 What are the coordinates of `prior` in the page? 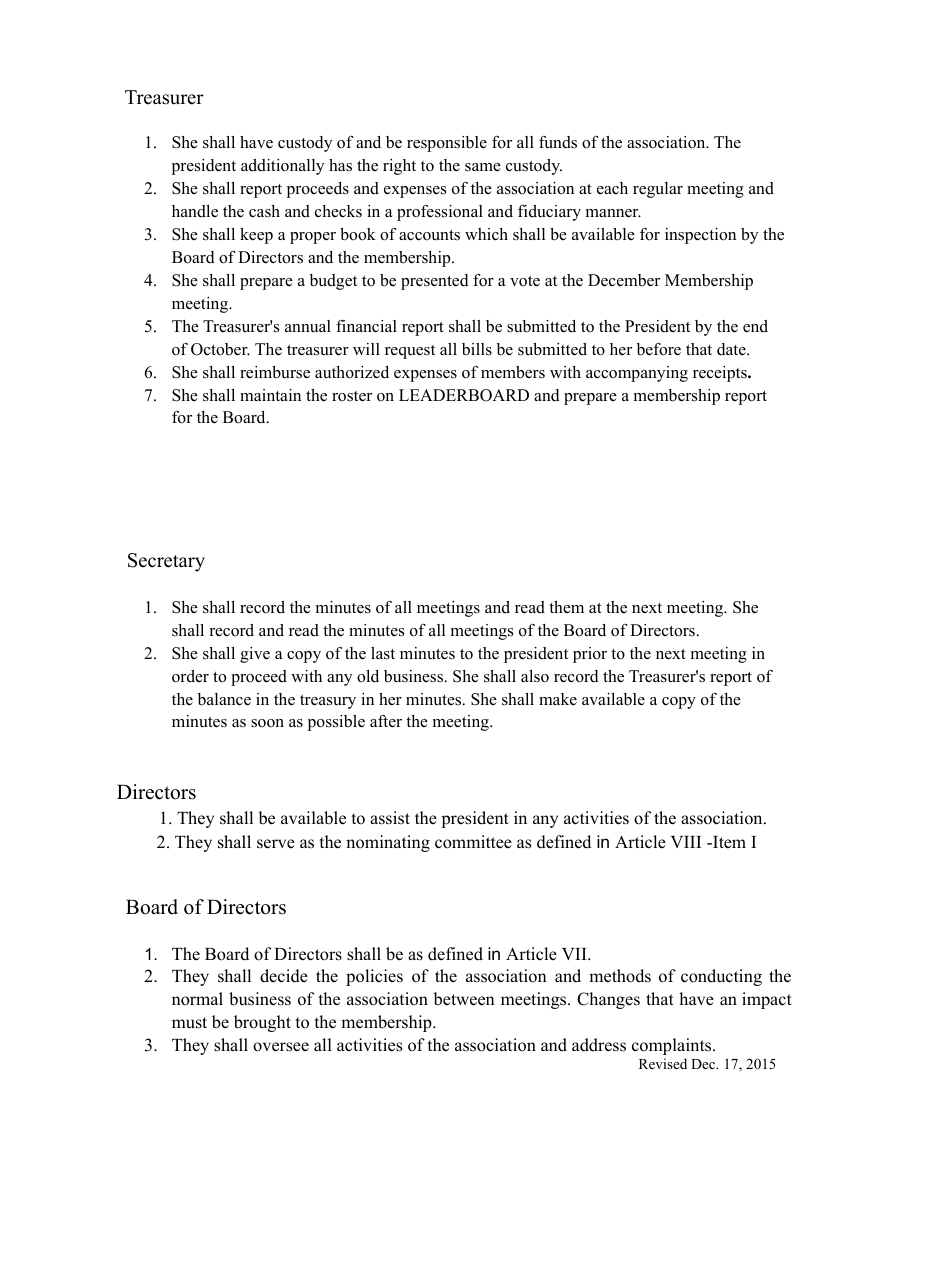 It's located at (590, 655).
